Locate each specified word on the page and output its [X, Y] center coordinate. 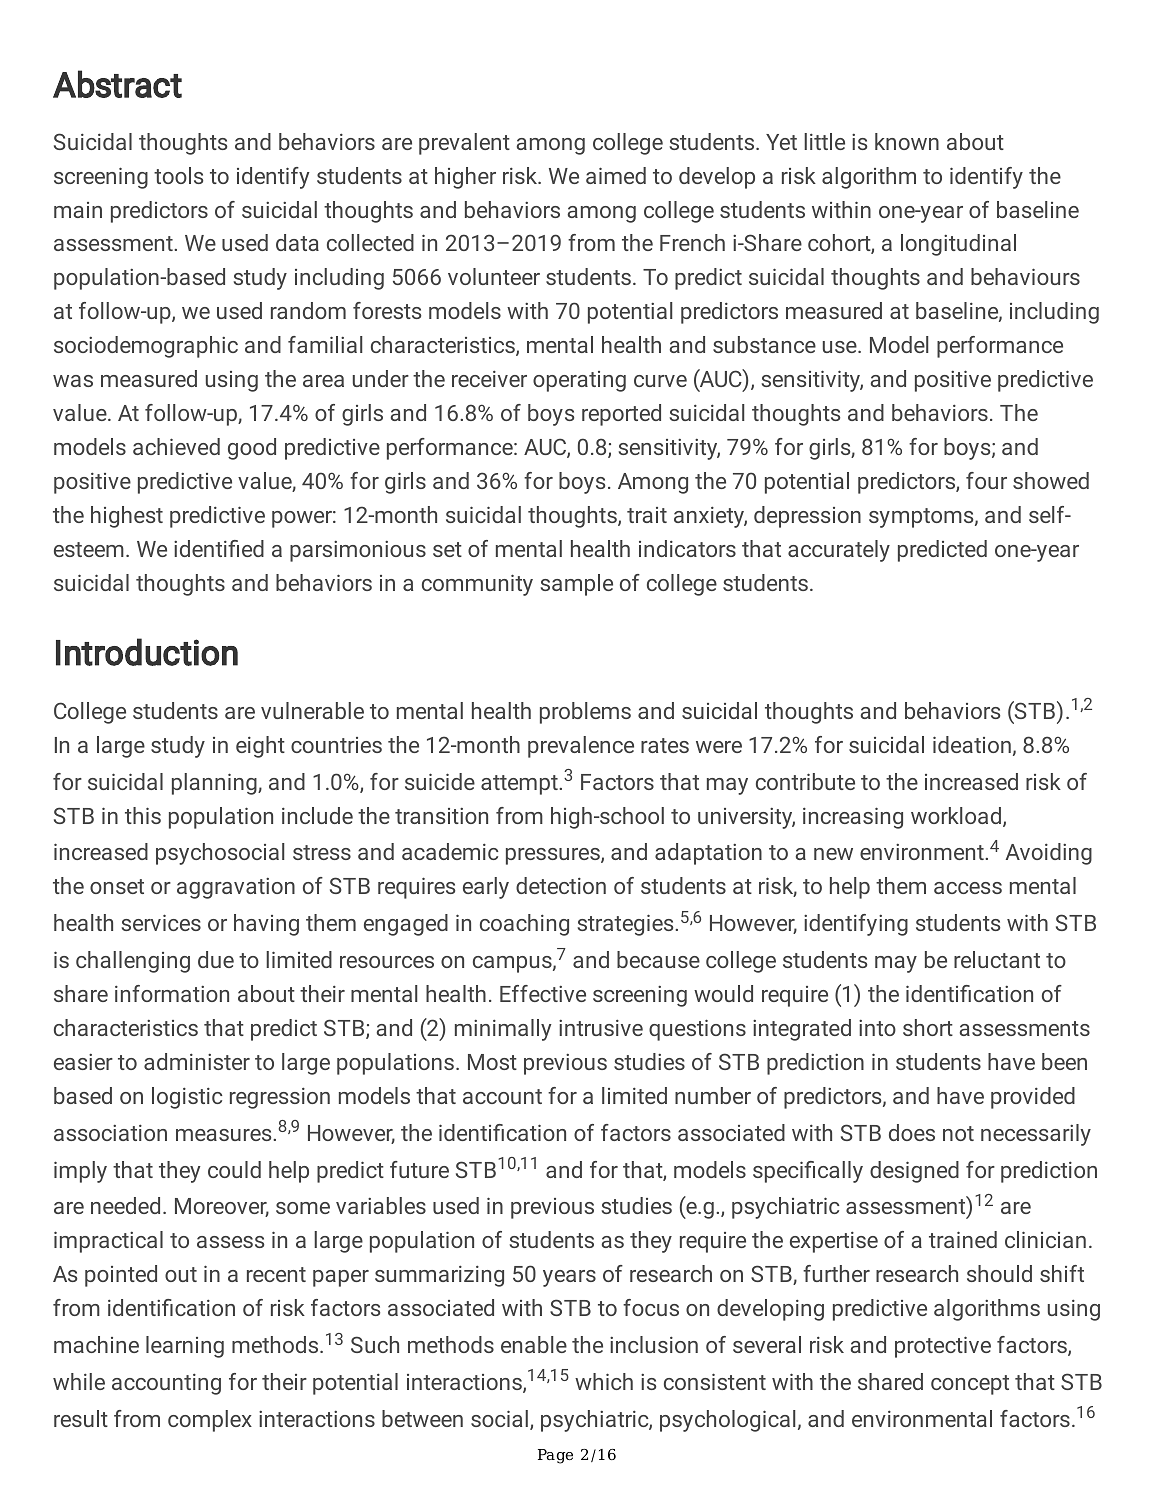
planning [215, 784]
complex [210, 1421]
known [907, 141]
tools [178, 175]
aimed [616, 175]
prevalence [581, 747]
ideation [972, 744]
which [604, 1381]
